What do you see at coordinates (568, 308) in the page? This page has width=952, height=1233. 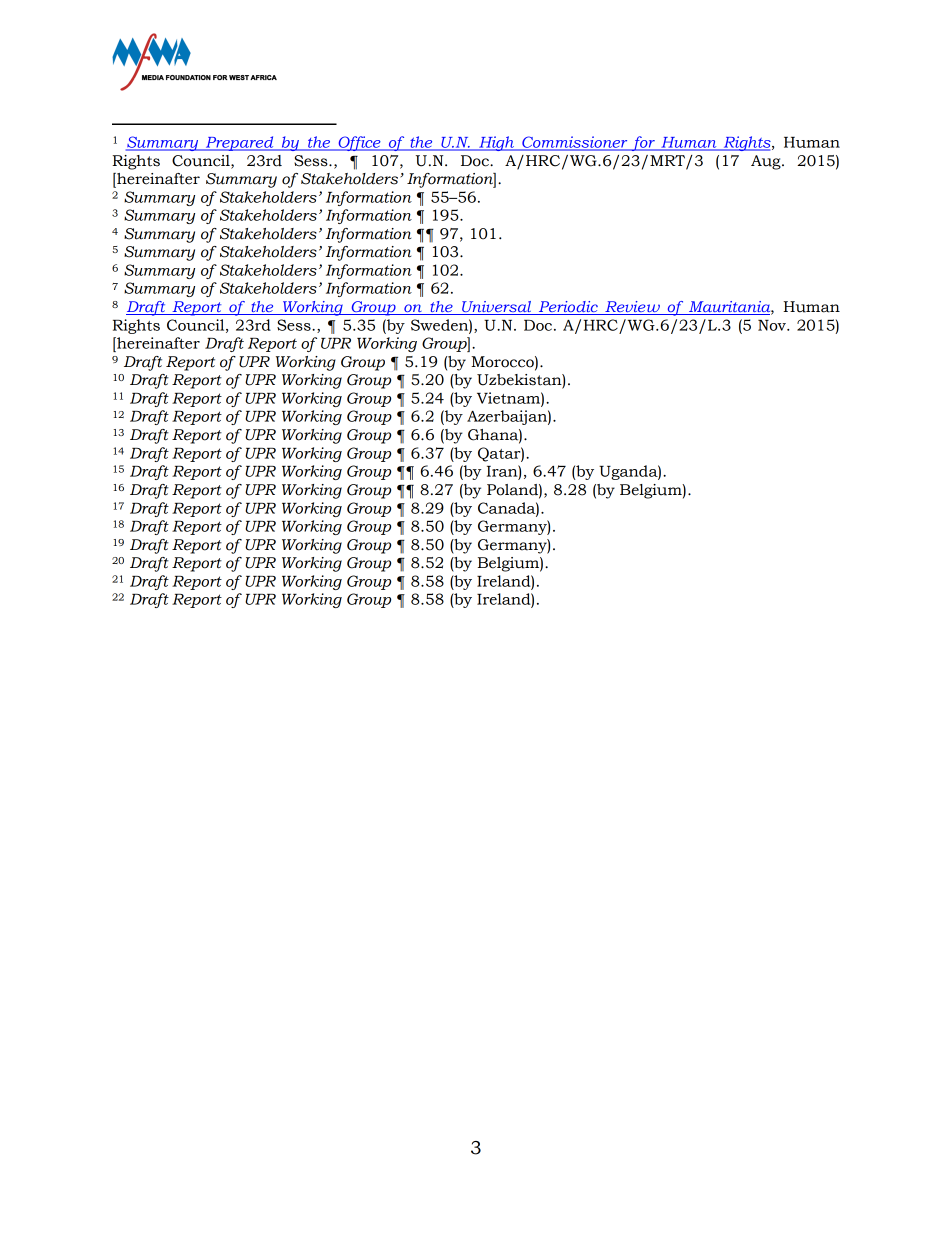 I see `Periodic` at bounding box center [568, 308].
